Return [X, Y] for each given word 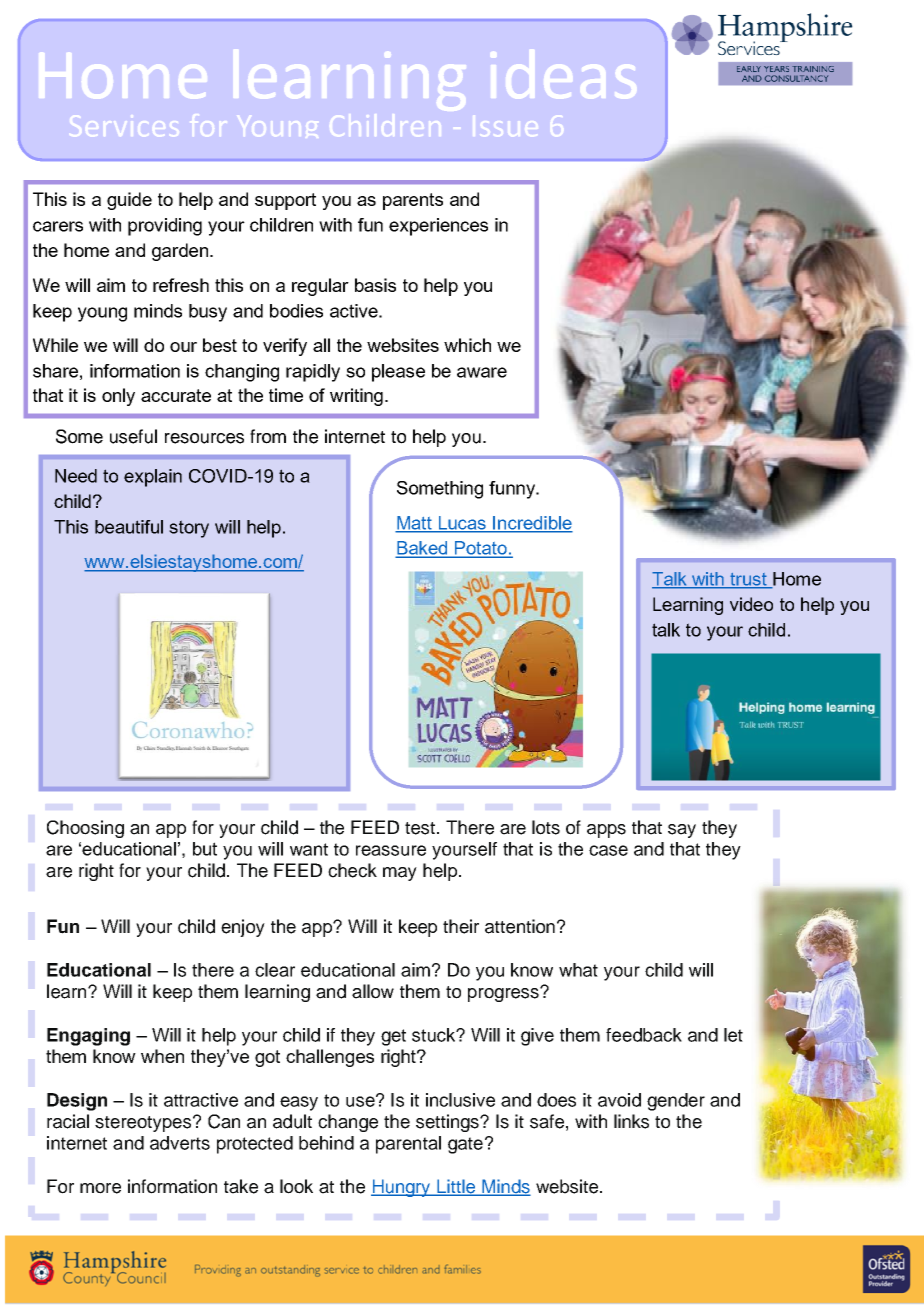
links [631, 1121]
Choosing [85, 829]
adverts [180, 1143]
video [751, 604]
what [578, 970]
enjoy [243, 928]
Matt [414, 524]
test [420, 828]
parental [408, 1145]
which [467, 345]
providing [165, 227]
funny [513, 490]
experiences [438, 227]
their [461, 926]
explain [153, 478]
